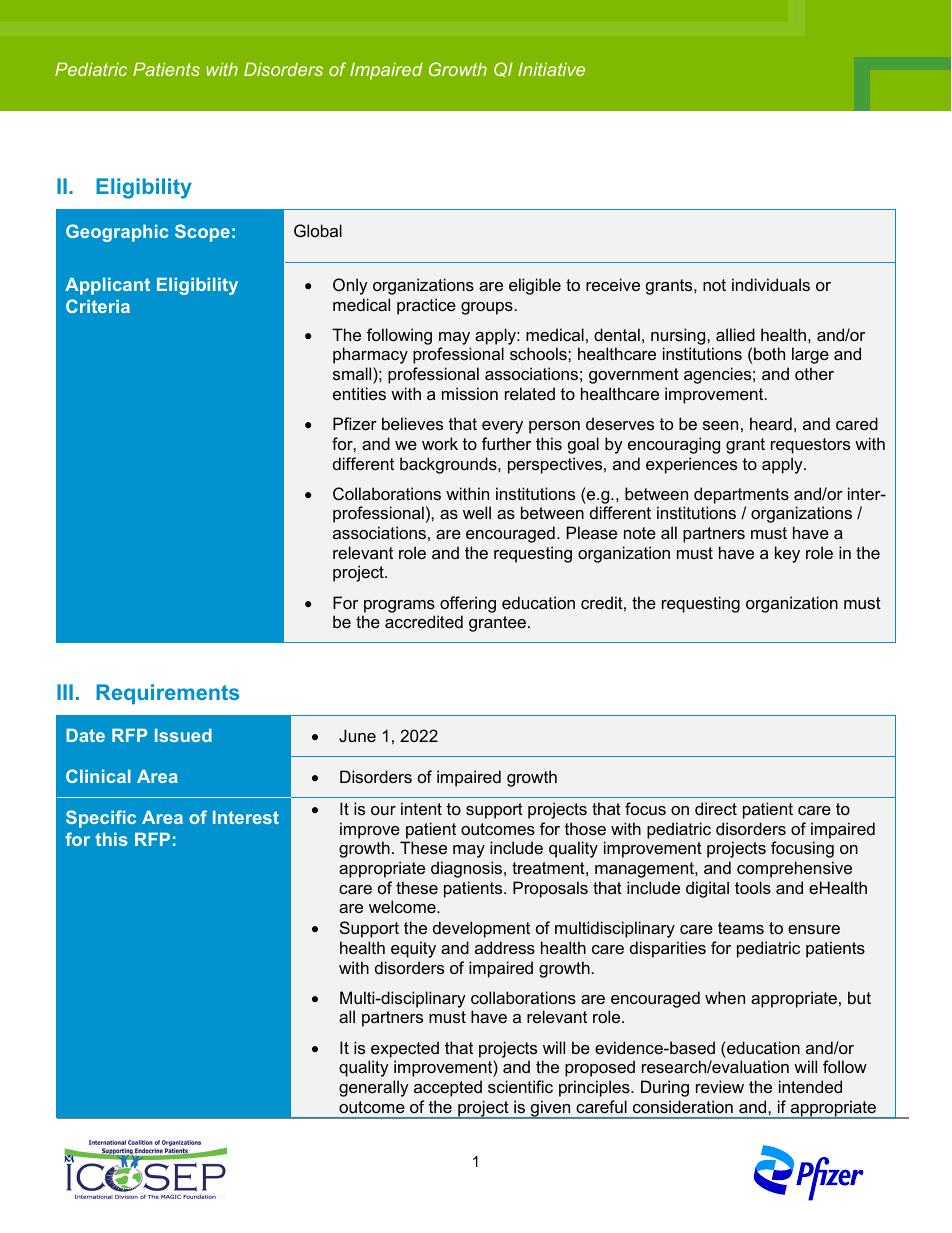 Image resolution: width=952 pixels, height=1233 pixels. What do you see at coordinates (468, 604) in the page?
I see `offering` at bounding box center [468, 604].
